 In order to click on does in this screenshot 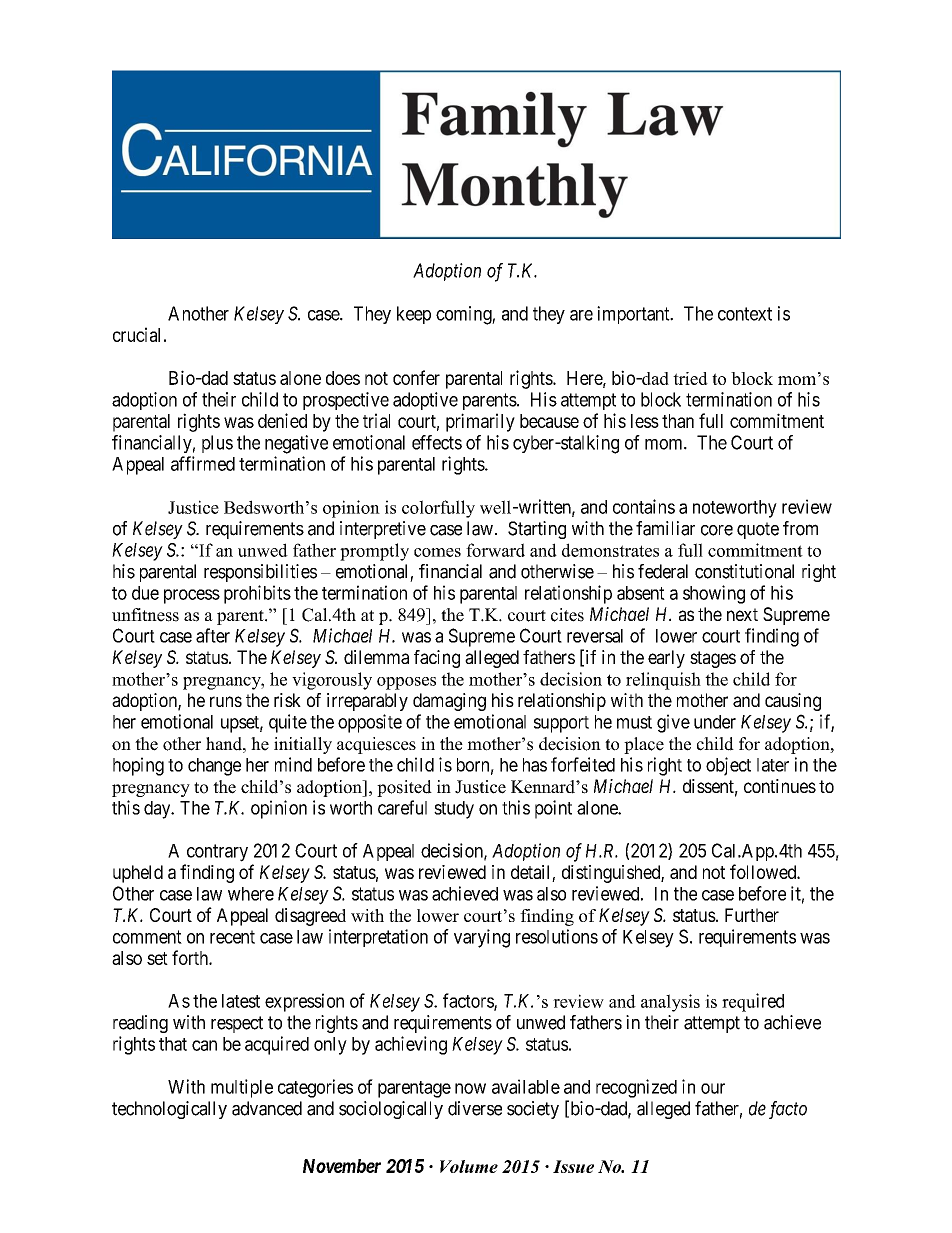, I will do `click(343, 378)`.
